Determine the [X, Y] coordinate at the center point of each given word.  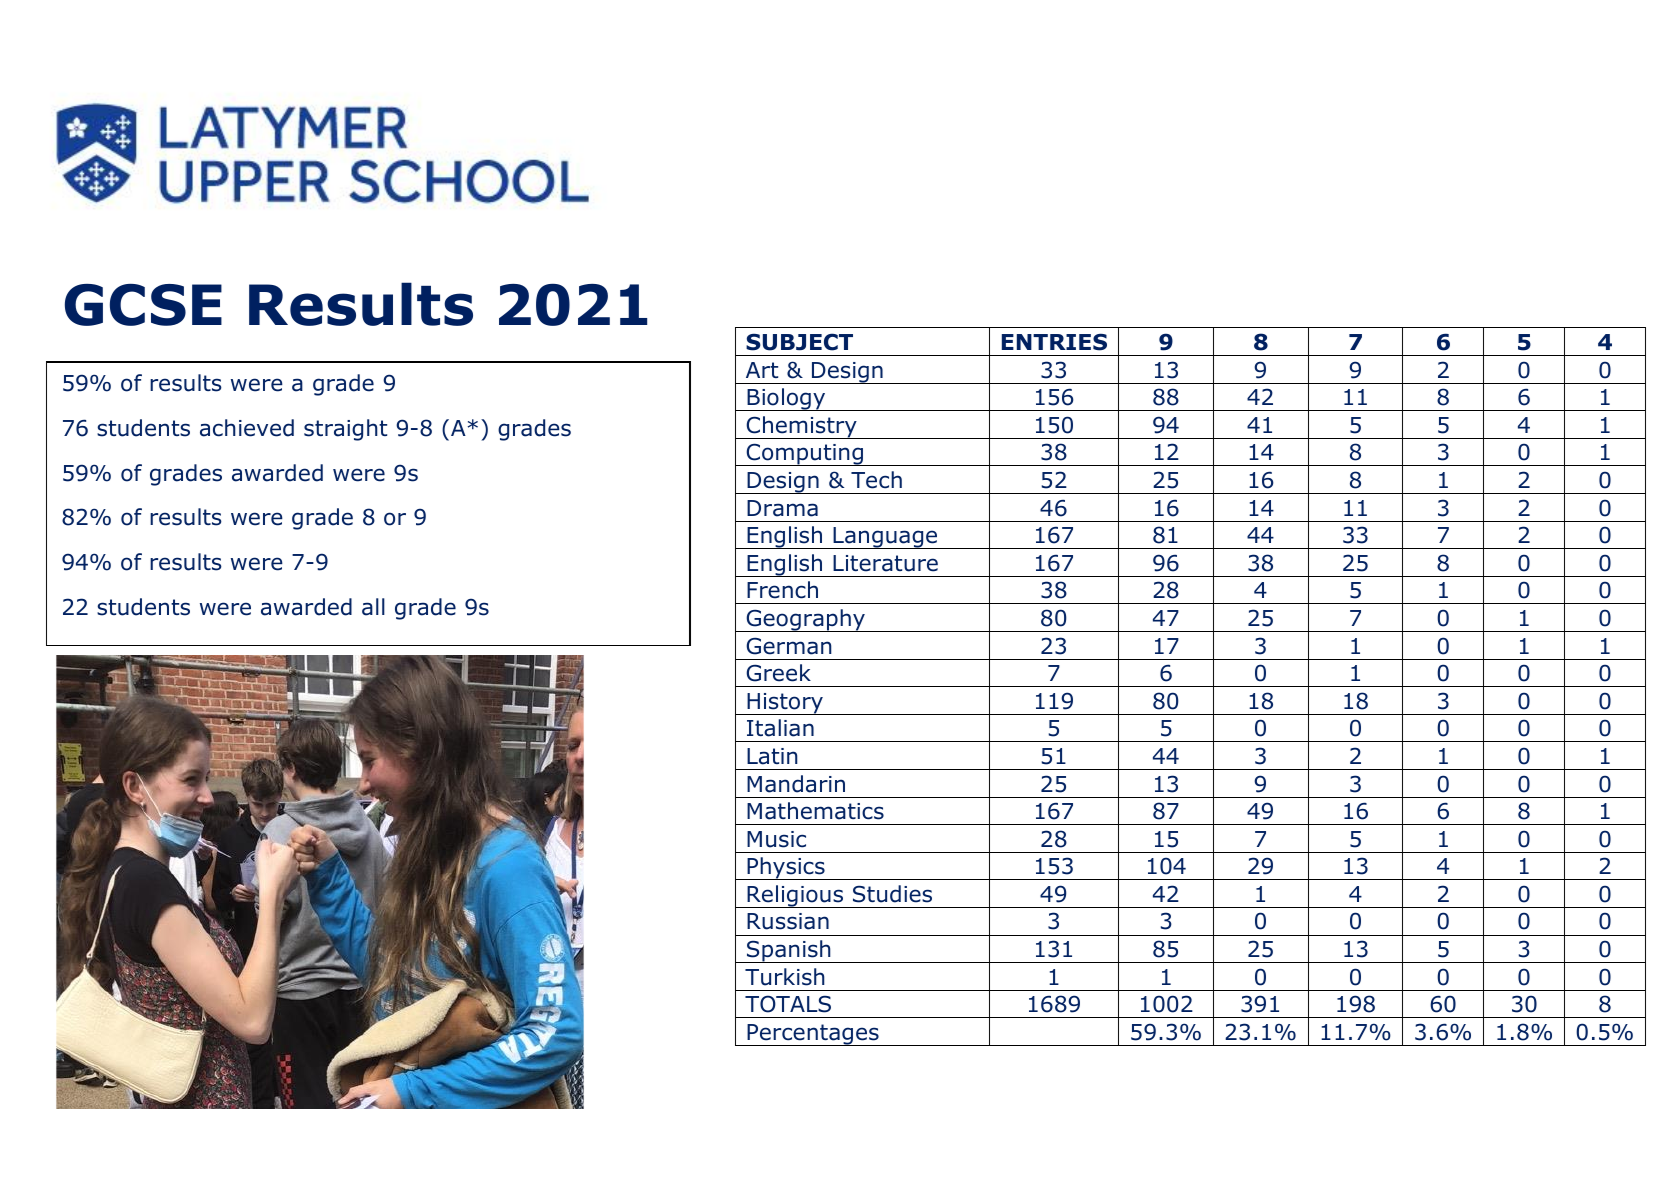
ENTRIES [1054, 342]
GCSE [143, 305]
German [789, 646]
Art [762, 370]
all [373, 607]
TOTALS [788, 1004]
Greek [778, 673]
